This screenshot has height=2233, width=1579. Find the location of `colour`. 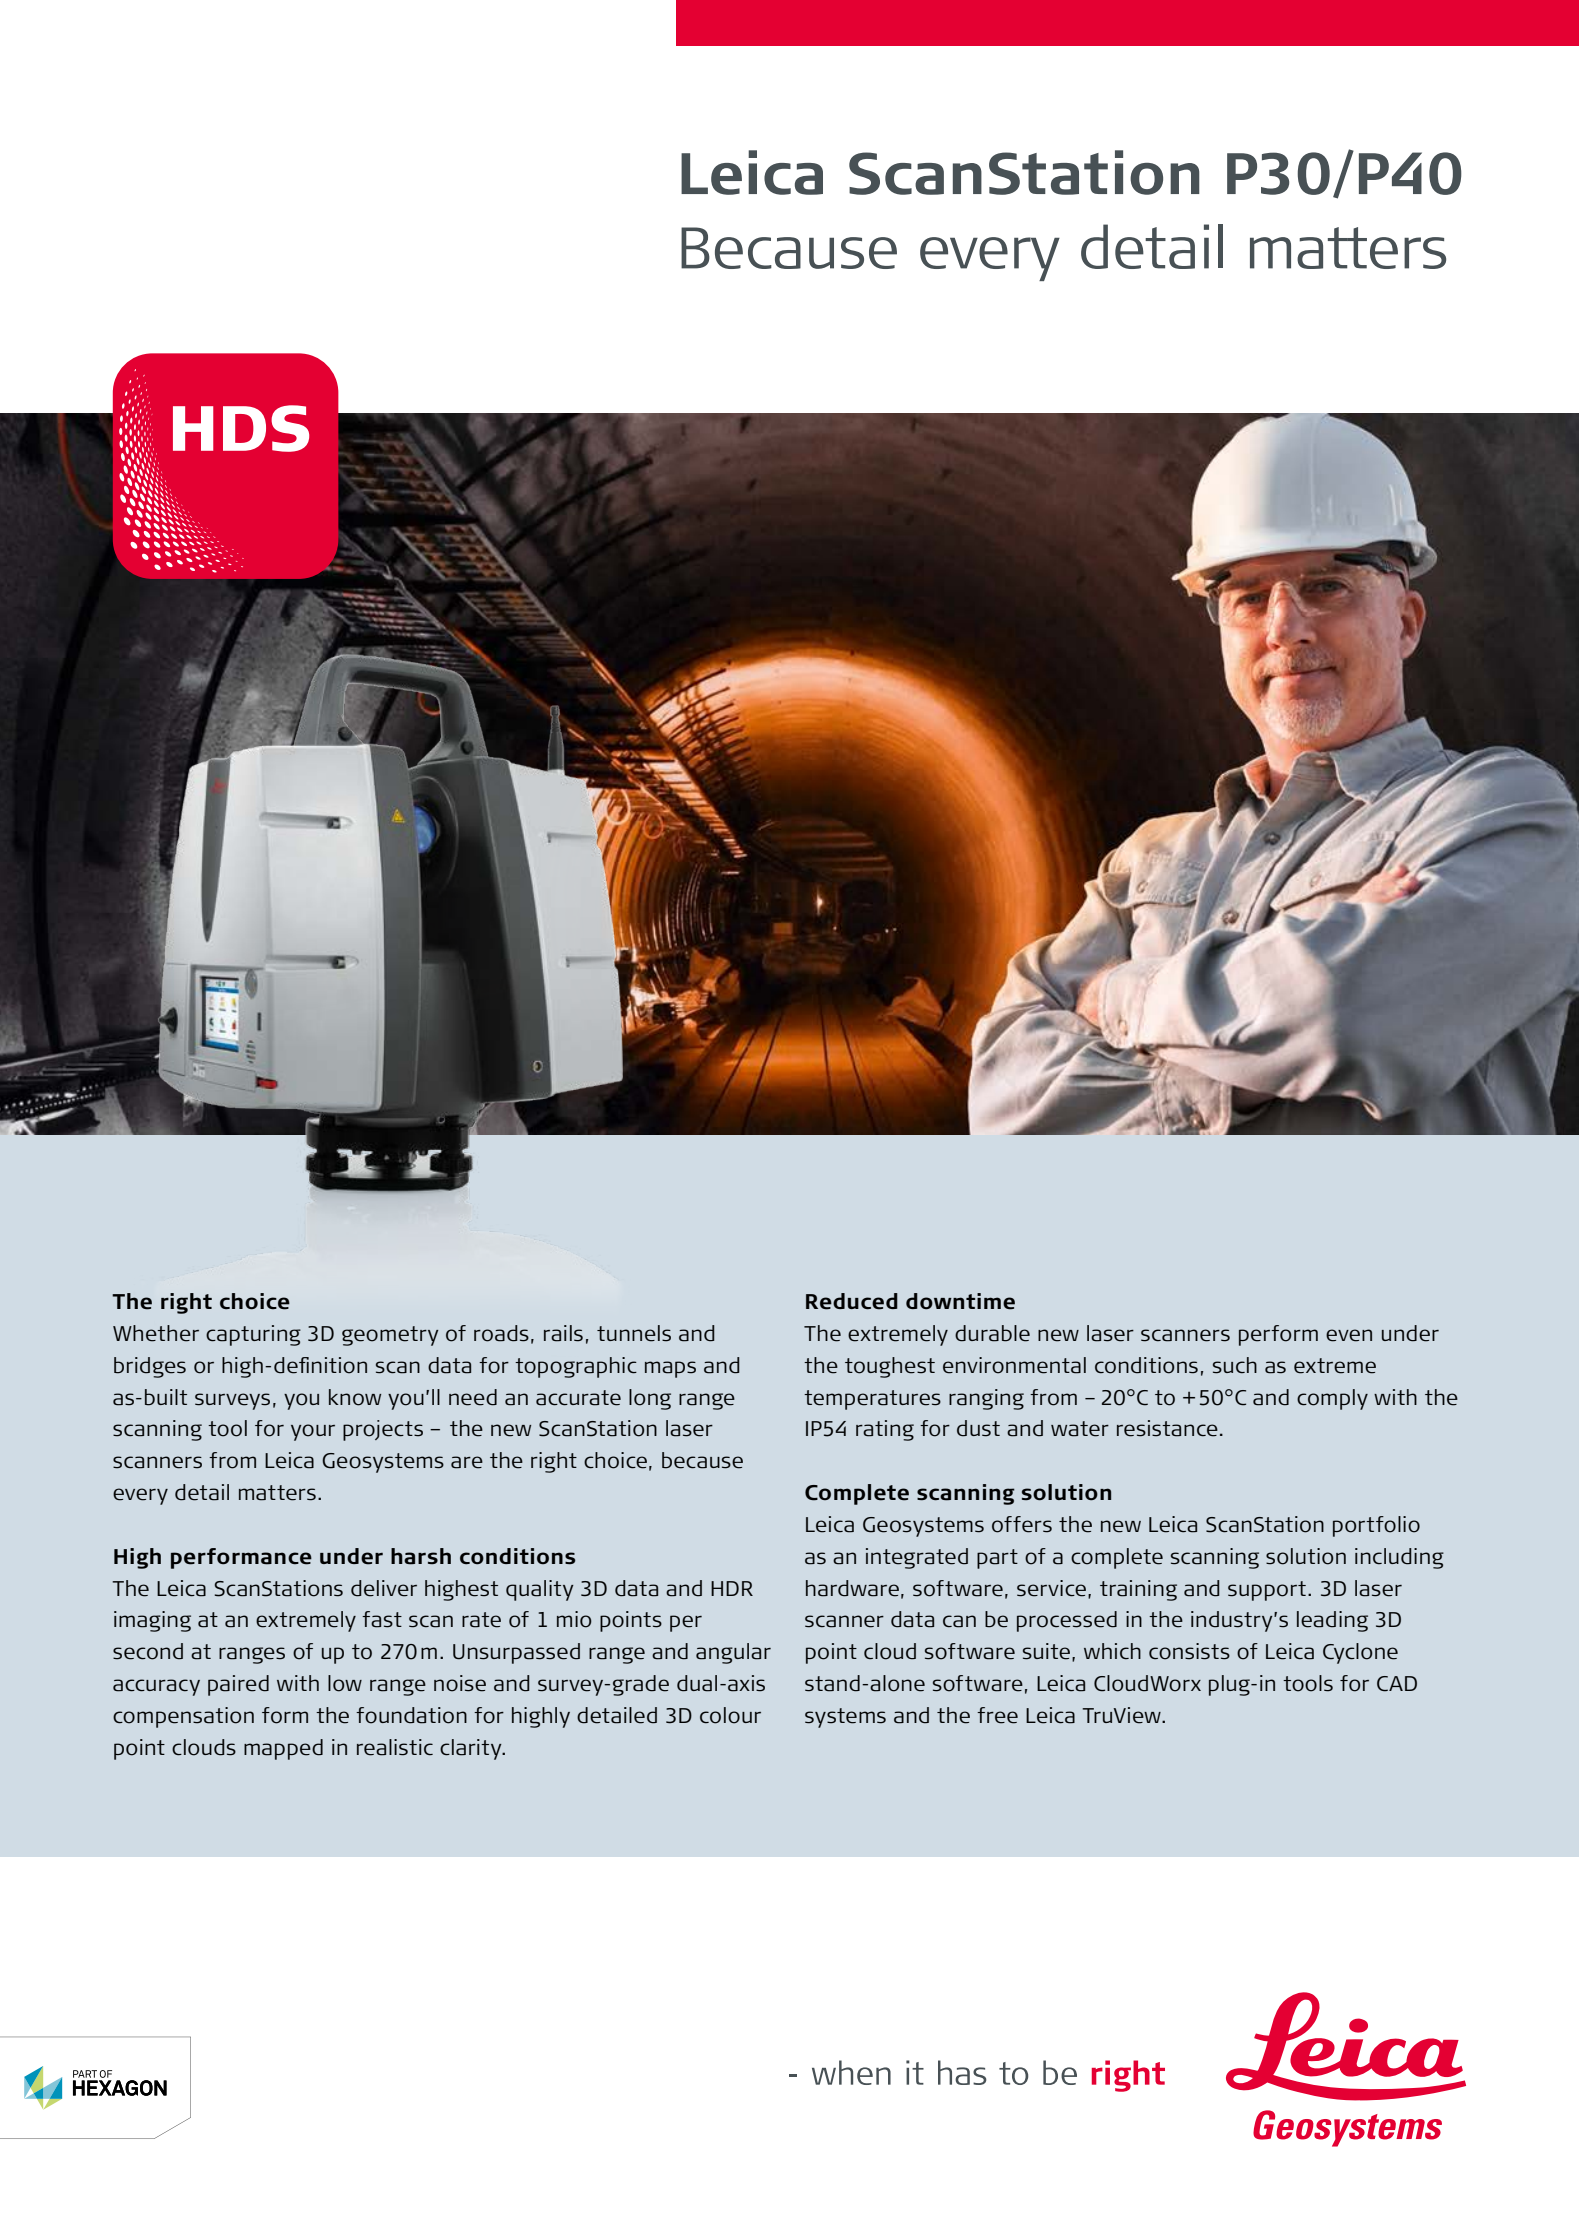

colour is located at coordinates (730, 1715).
